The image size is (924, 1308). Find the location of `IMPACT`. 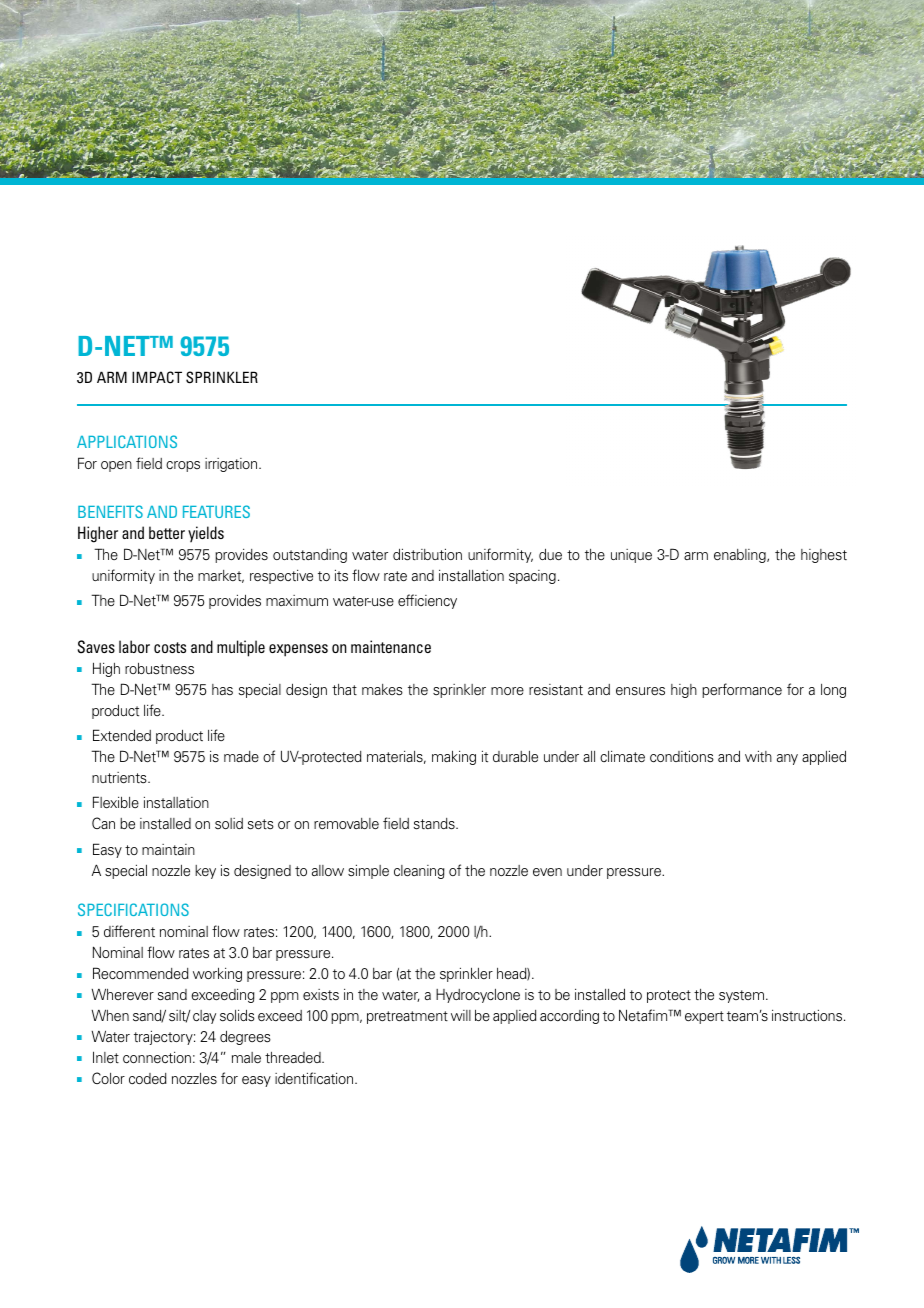

IMPACT is located at coordinates (157, 377).
